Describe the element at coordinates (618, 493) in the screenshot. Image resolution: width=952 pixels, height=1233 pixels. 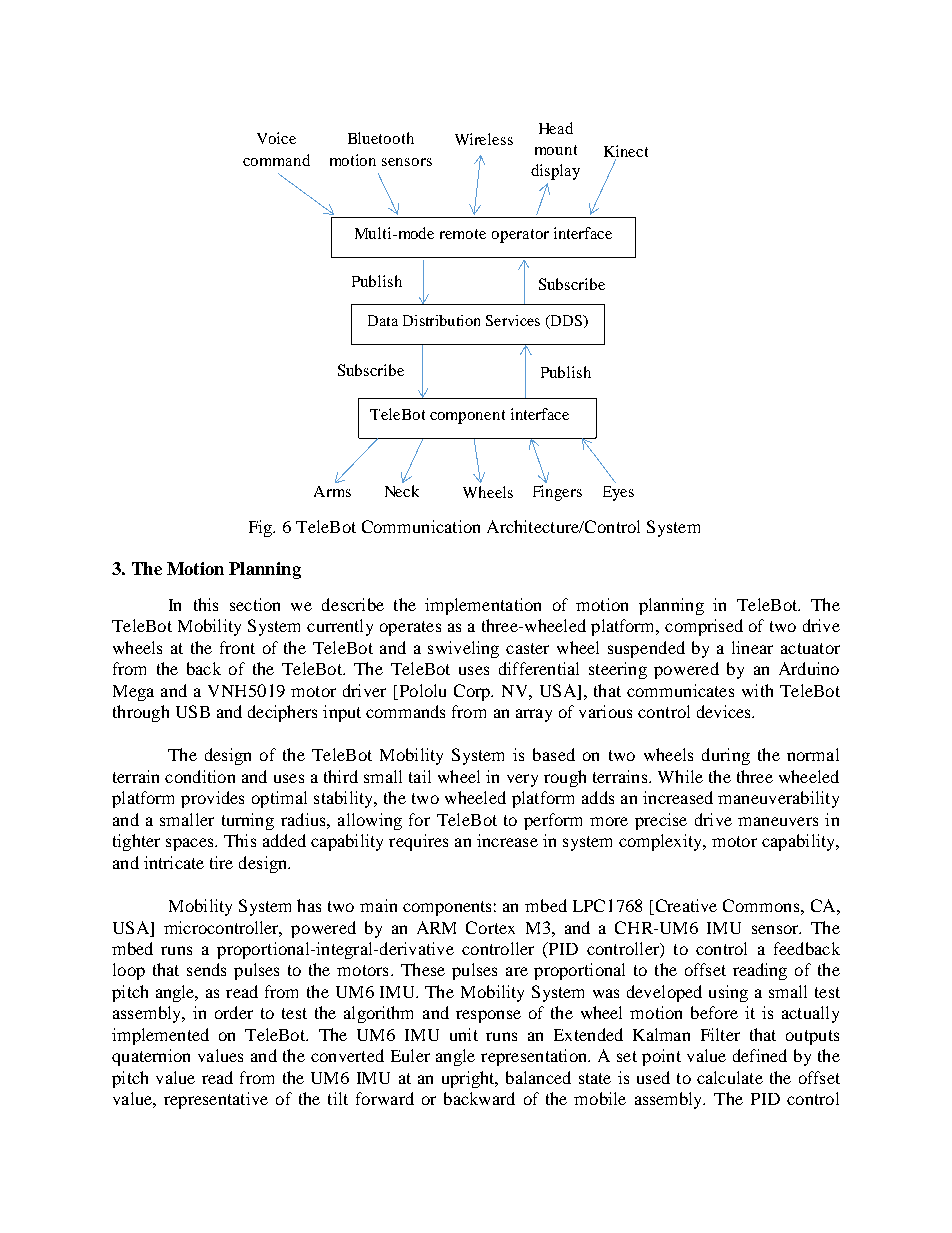
I see `Eyes` at that location.
